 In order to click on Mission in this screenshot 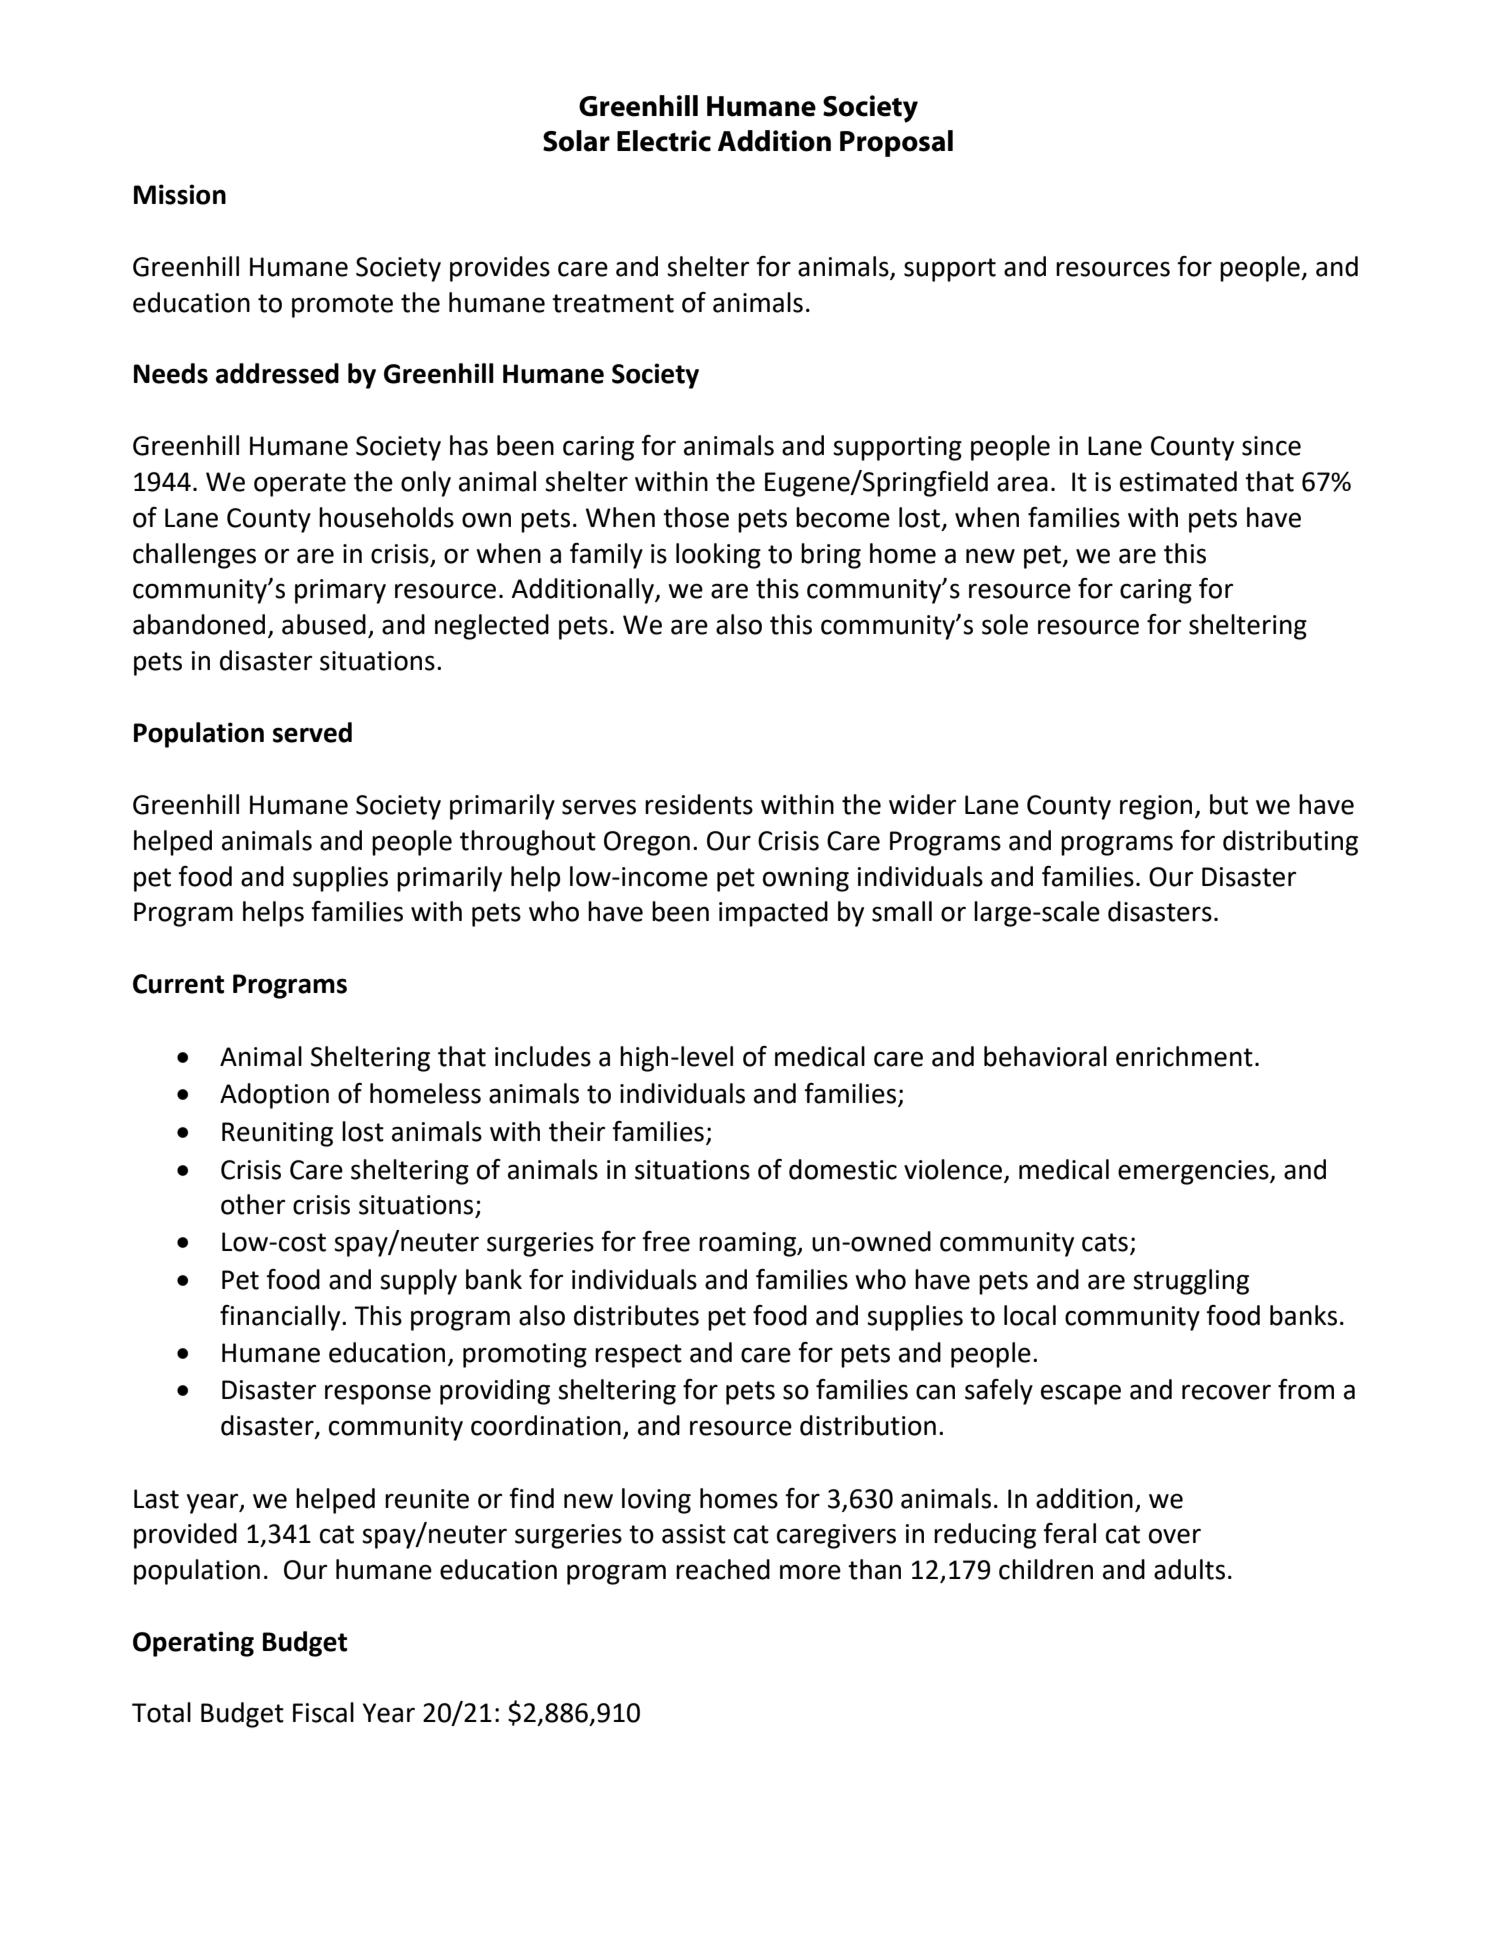, I will do `click(180, 194)`.
